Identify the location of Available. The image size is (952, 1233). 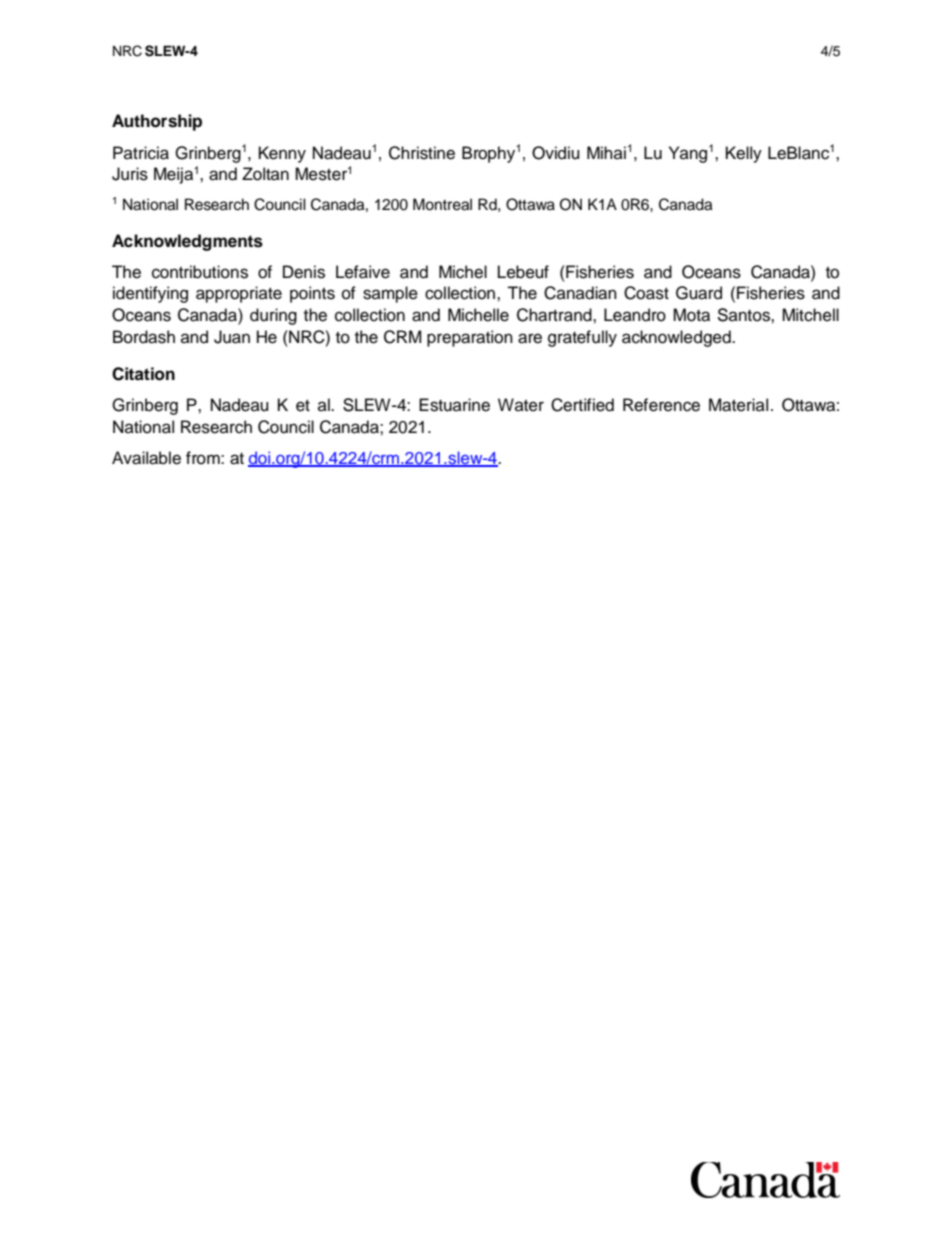
(146, 458).
